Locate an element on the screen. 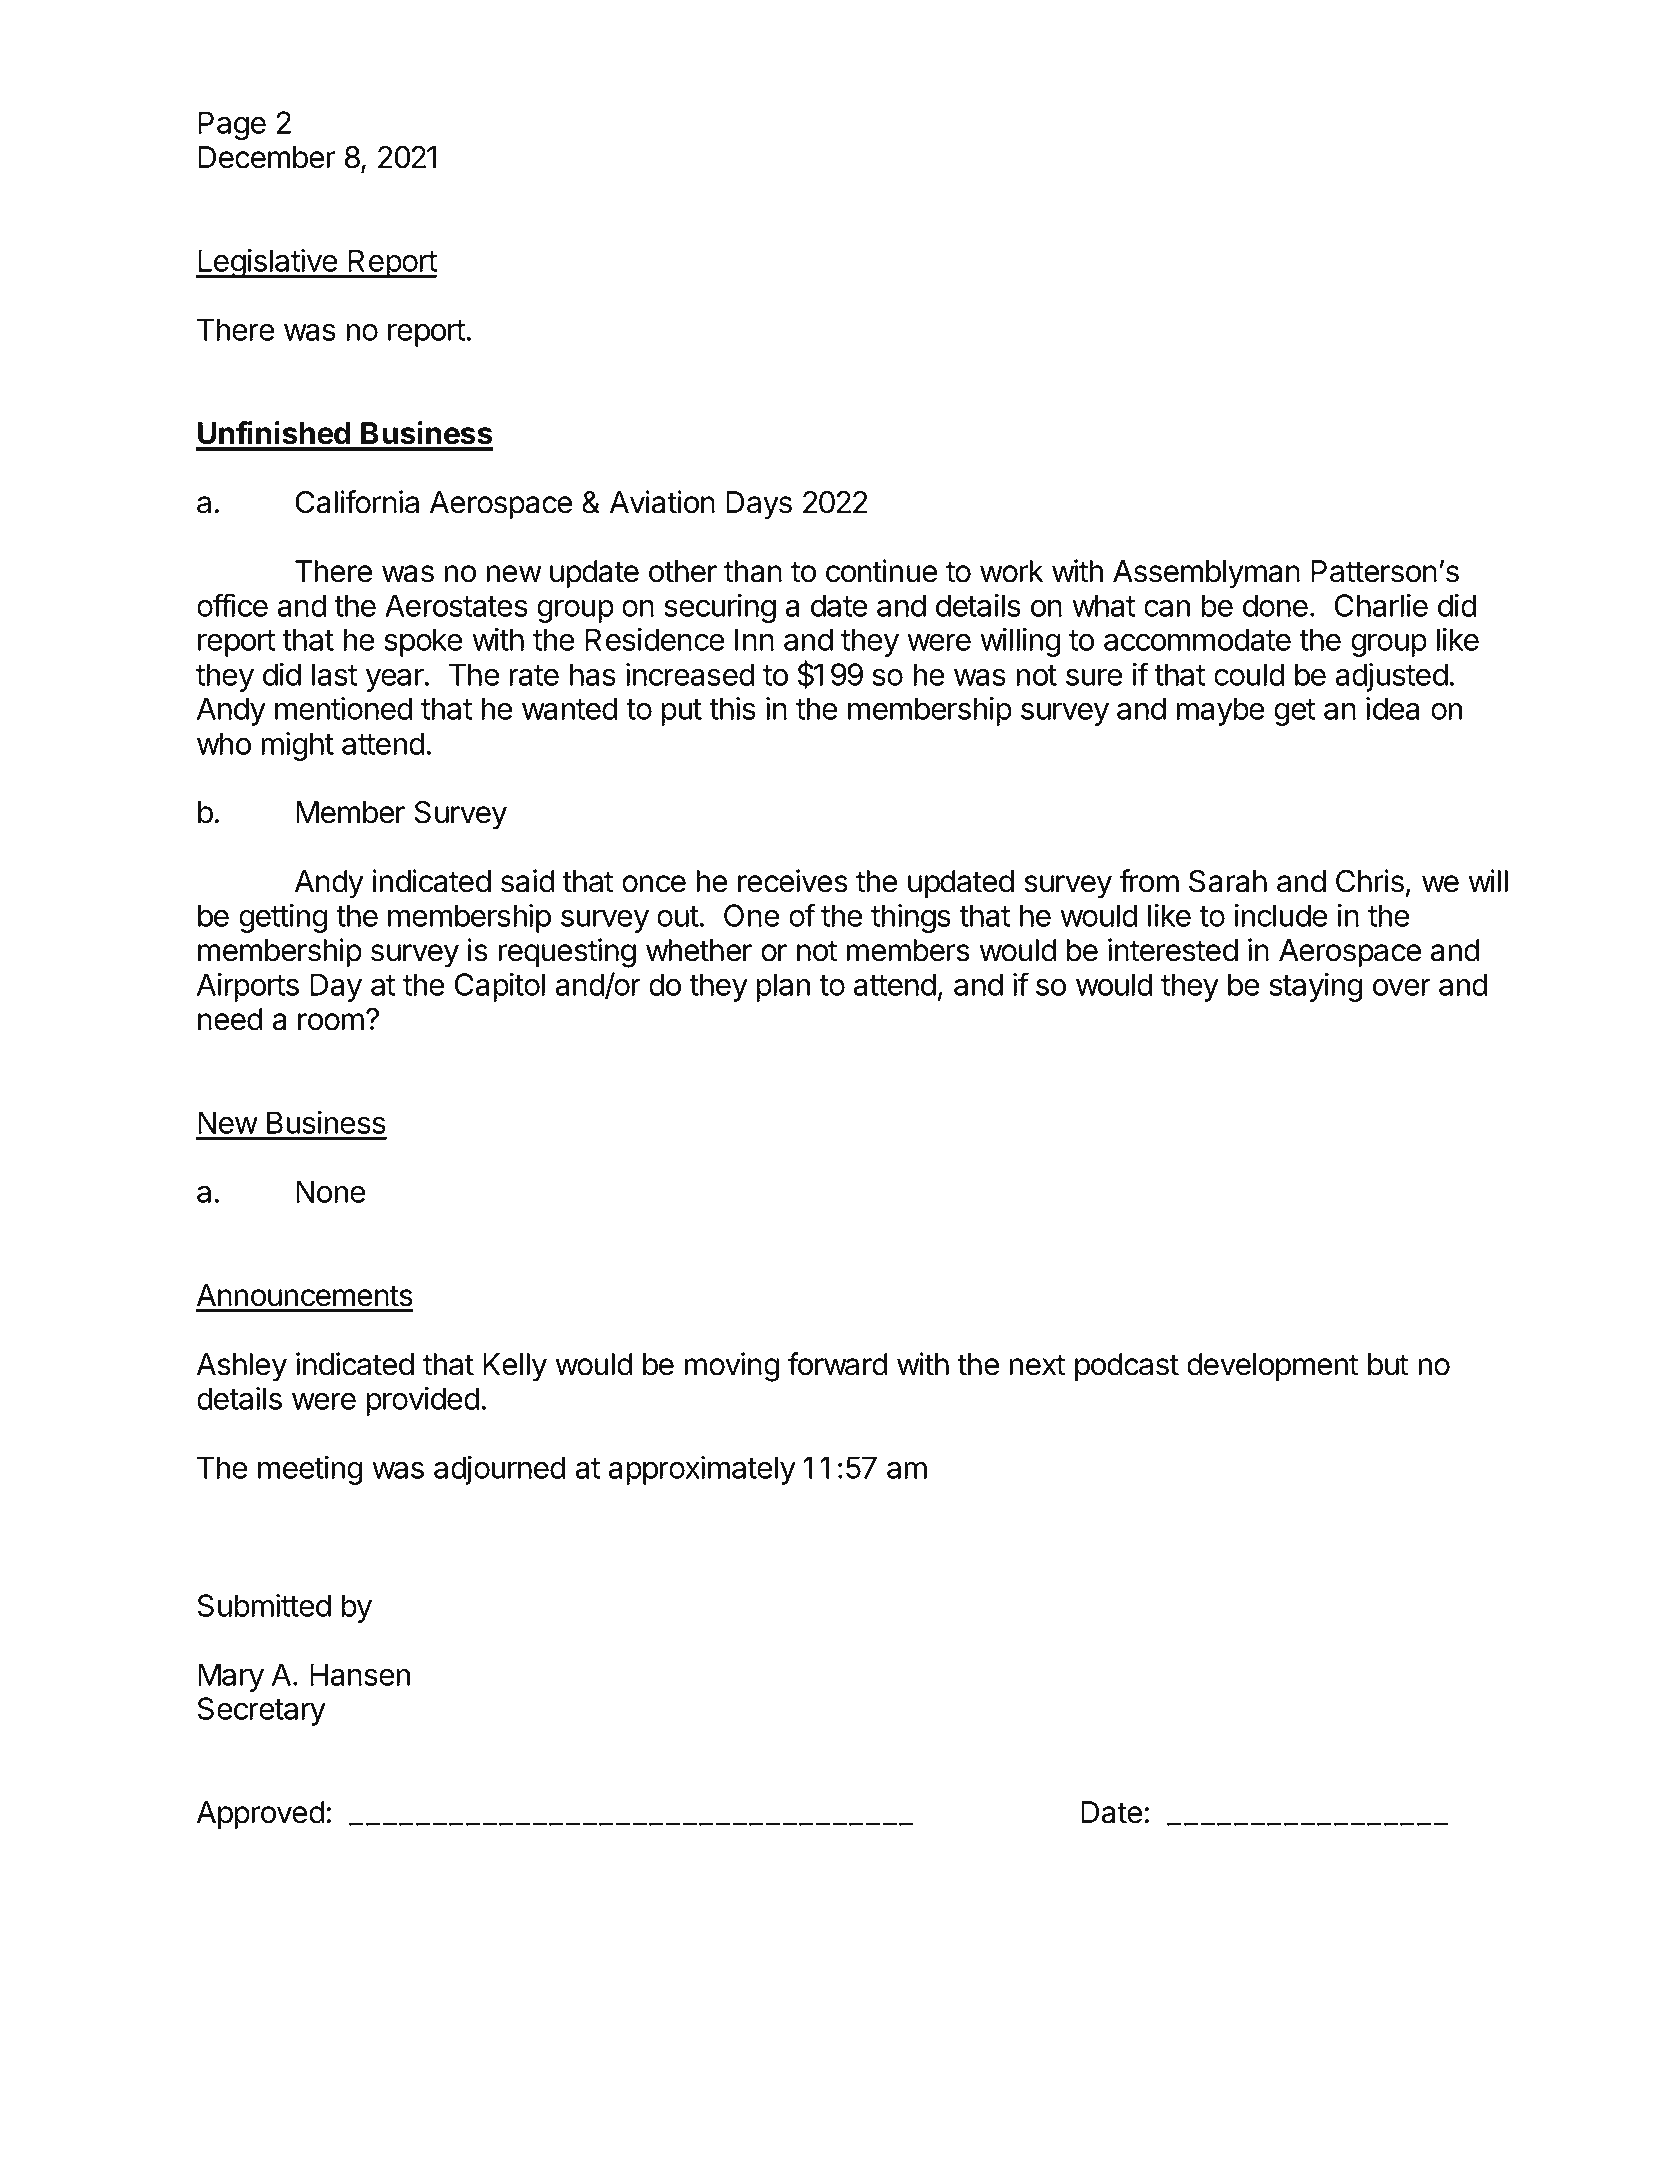 The image size is (1668, 2159). Assemblyman is located at coordinates (1206, 574).
